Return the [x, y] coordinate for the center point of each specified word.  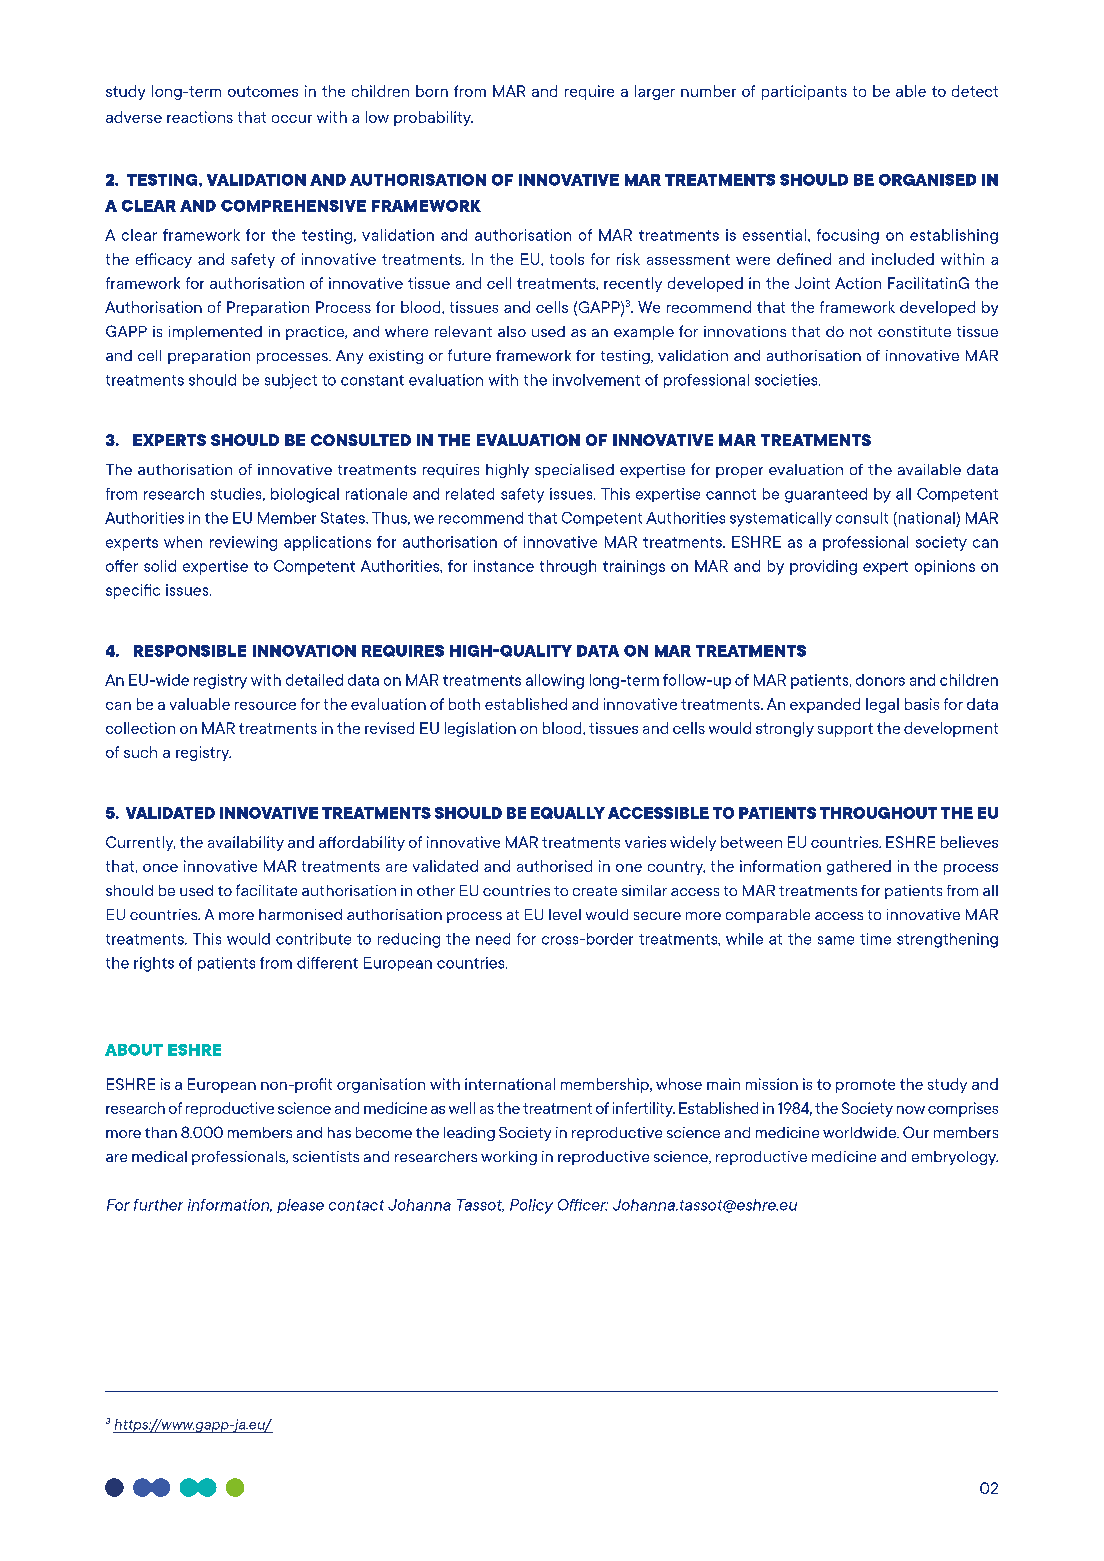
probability [433, 118]
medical [159, 1156]
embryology [955, 1158]
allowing [555, 681]
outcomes [263, 91]
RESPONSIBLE [190, 651]
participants [804, 92]
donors [880, 680]
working [509, 1158]
